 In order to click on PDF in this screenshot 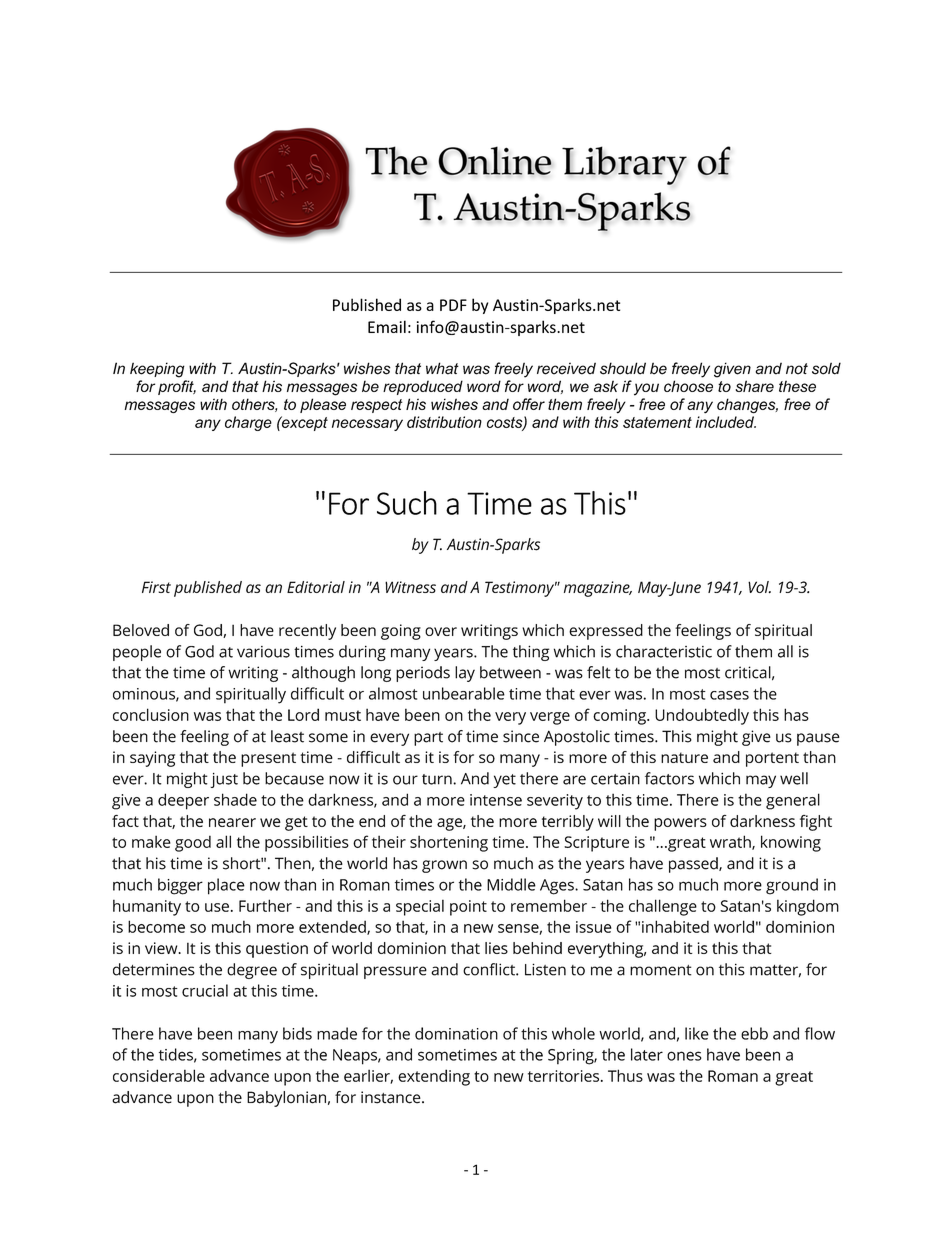, I will do `click(453, 305)`.
